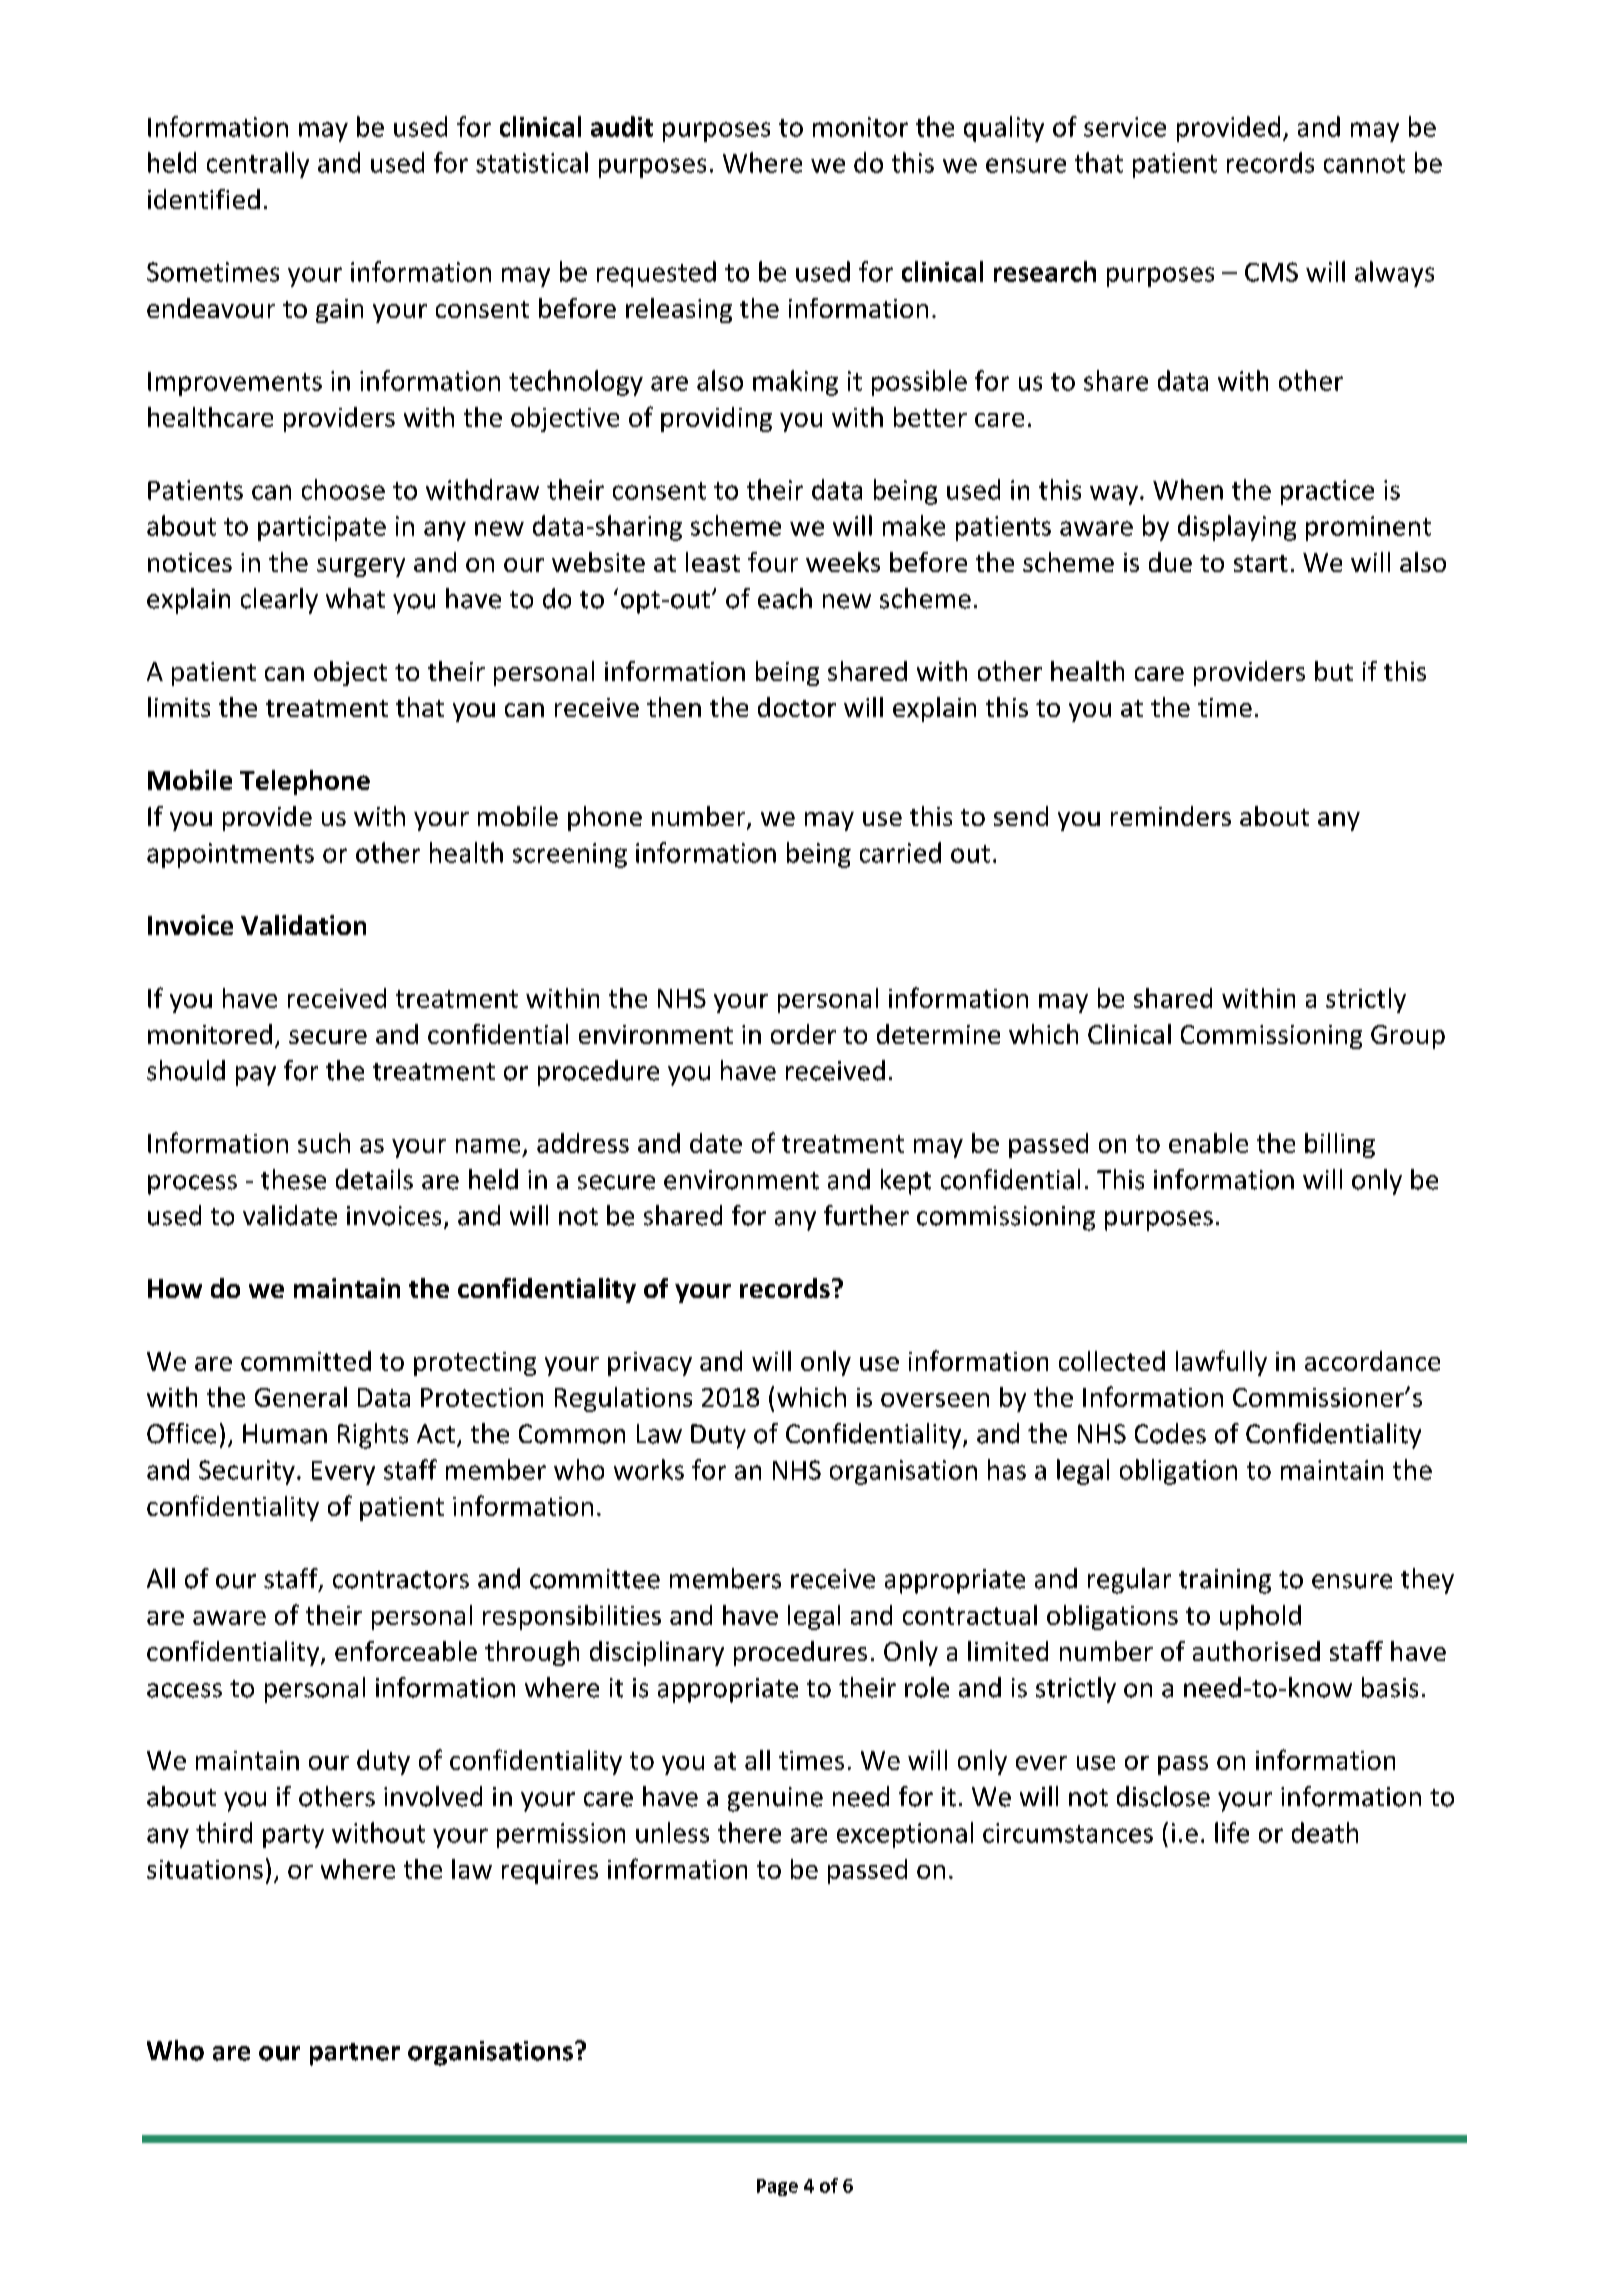  I want to click on reminders, so click(1171, 816).
